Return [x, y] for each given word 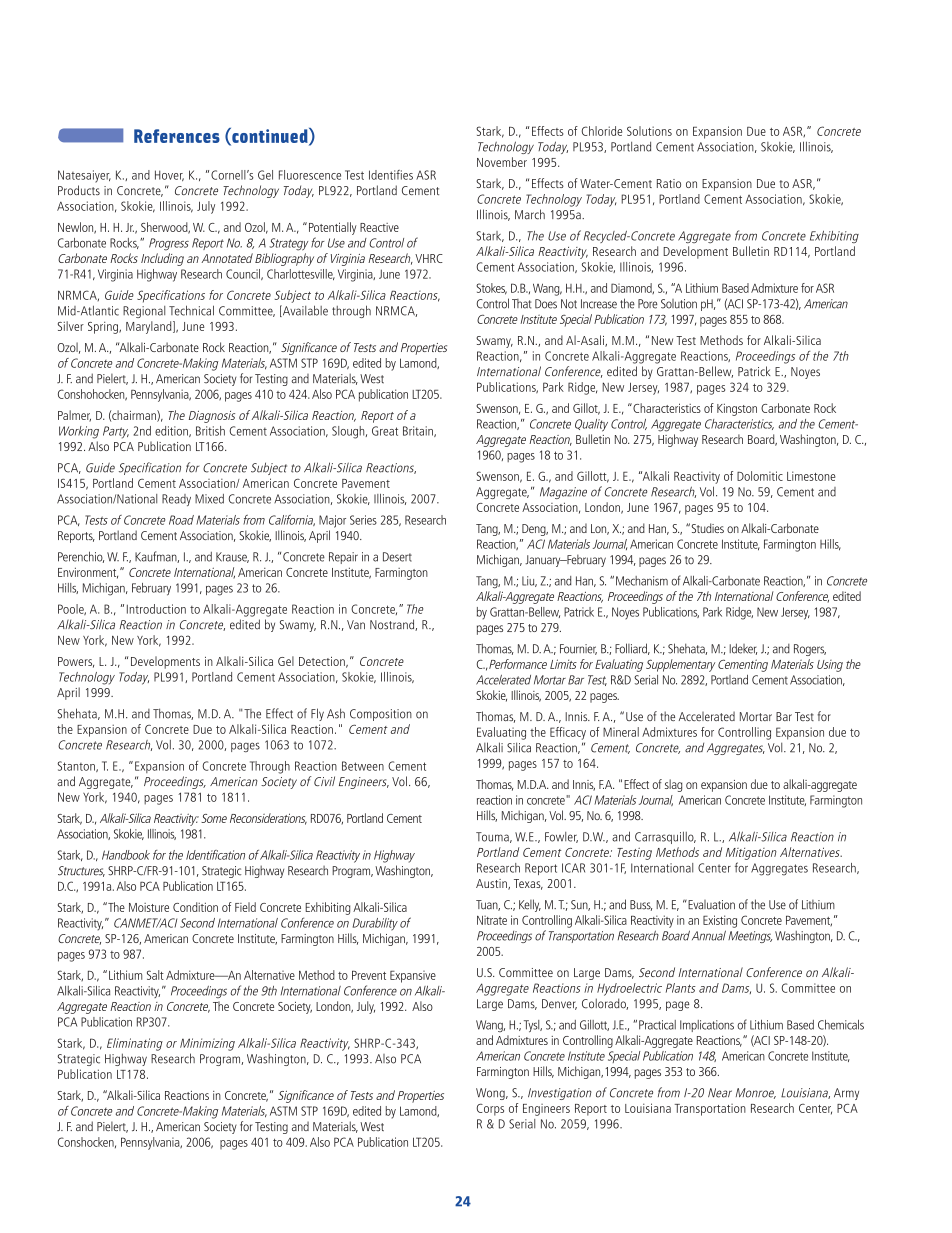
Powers [76, 662]
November [502, 162]
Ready [176, 500]
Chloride [602, 131]
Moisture [149, 907]
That [521, 304]
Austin [492, 884]
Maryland [150, 327]
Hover [169, 175]
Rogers [810, 650]
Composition [381, 715]
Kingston [737, 409]
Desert [397, 557]
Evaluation [710, 905]
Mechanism [642, 581]
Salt [155, 975]
